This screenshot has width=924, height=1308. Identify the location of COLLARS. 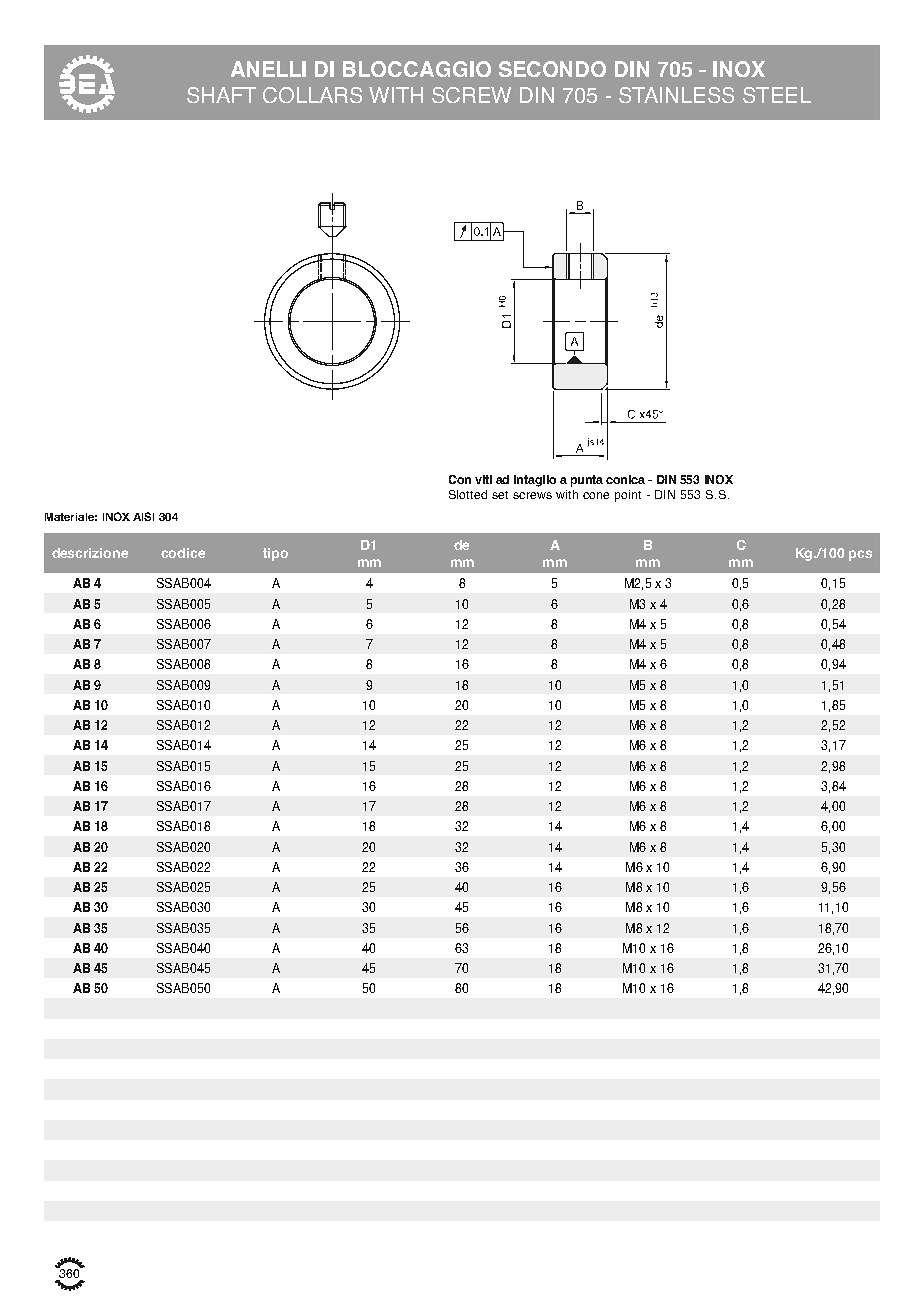
(312, 95).
